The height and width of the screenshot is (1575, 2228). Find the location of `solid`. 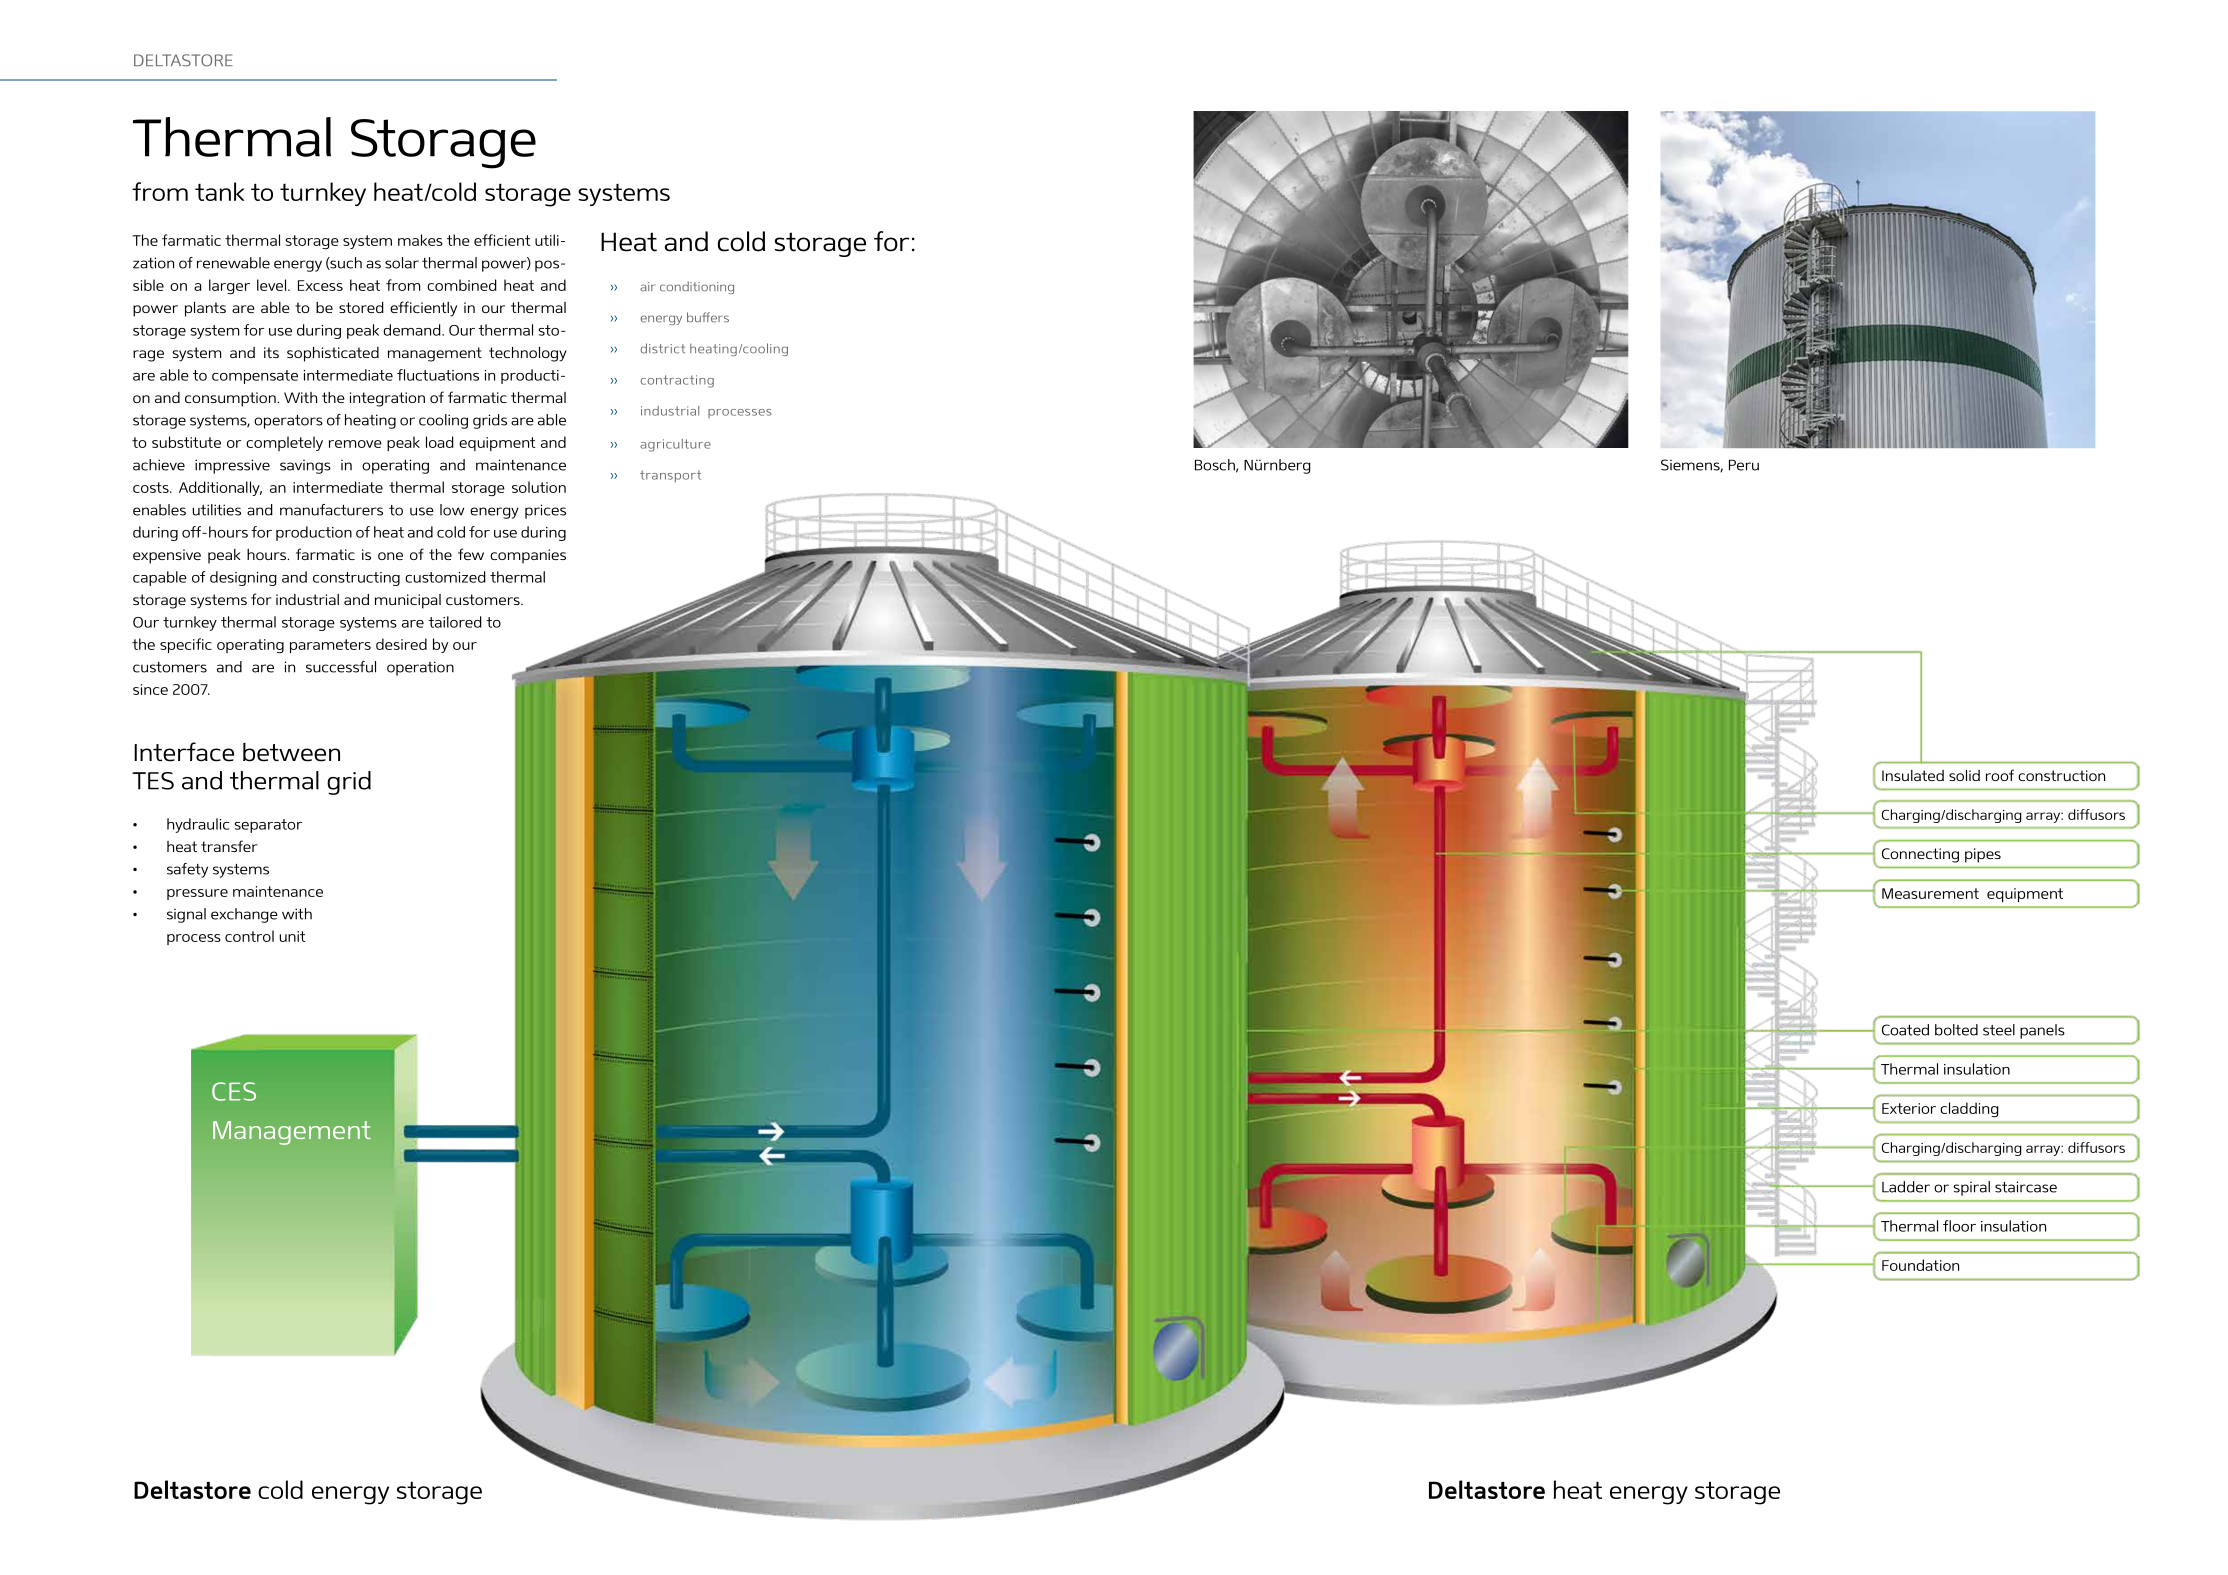

solid is located at coordinates (1964, 775).
